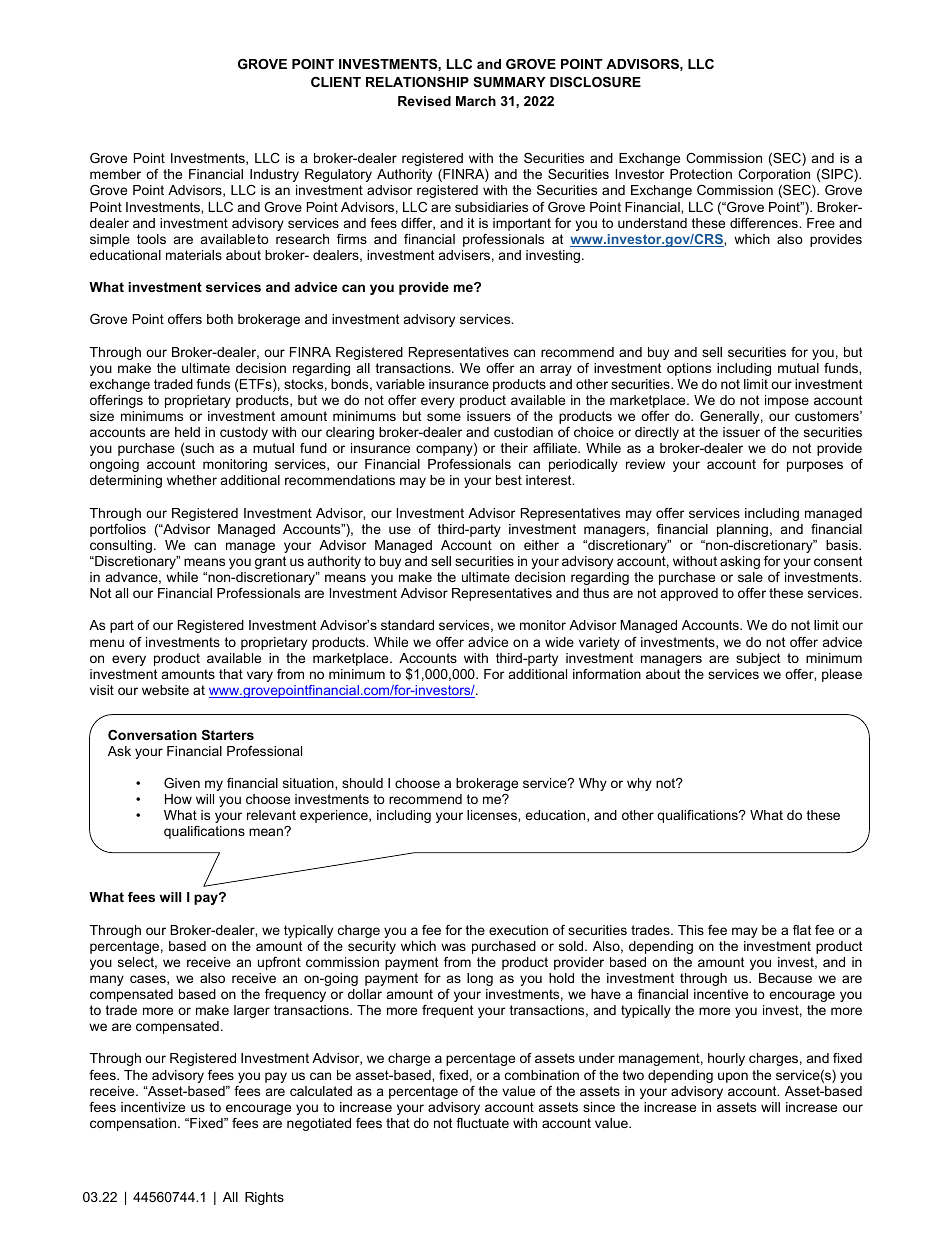 Image resolution: width=952 pixels, height=1233 pixels. What do you see at coordinates (733, 1077) in the screenshot?
I see `upon` at bounding box center [733, 1077].
